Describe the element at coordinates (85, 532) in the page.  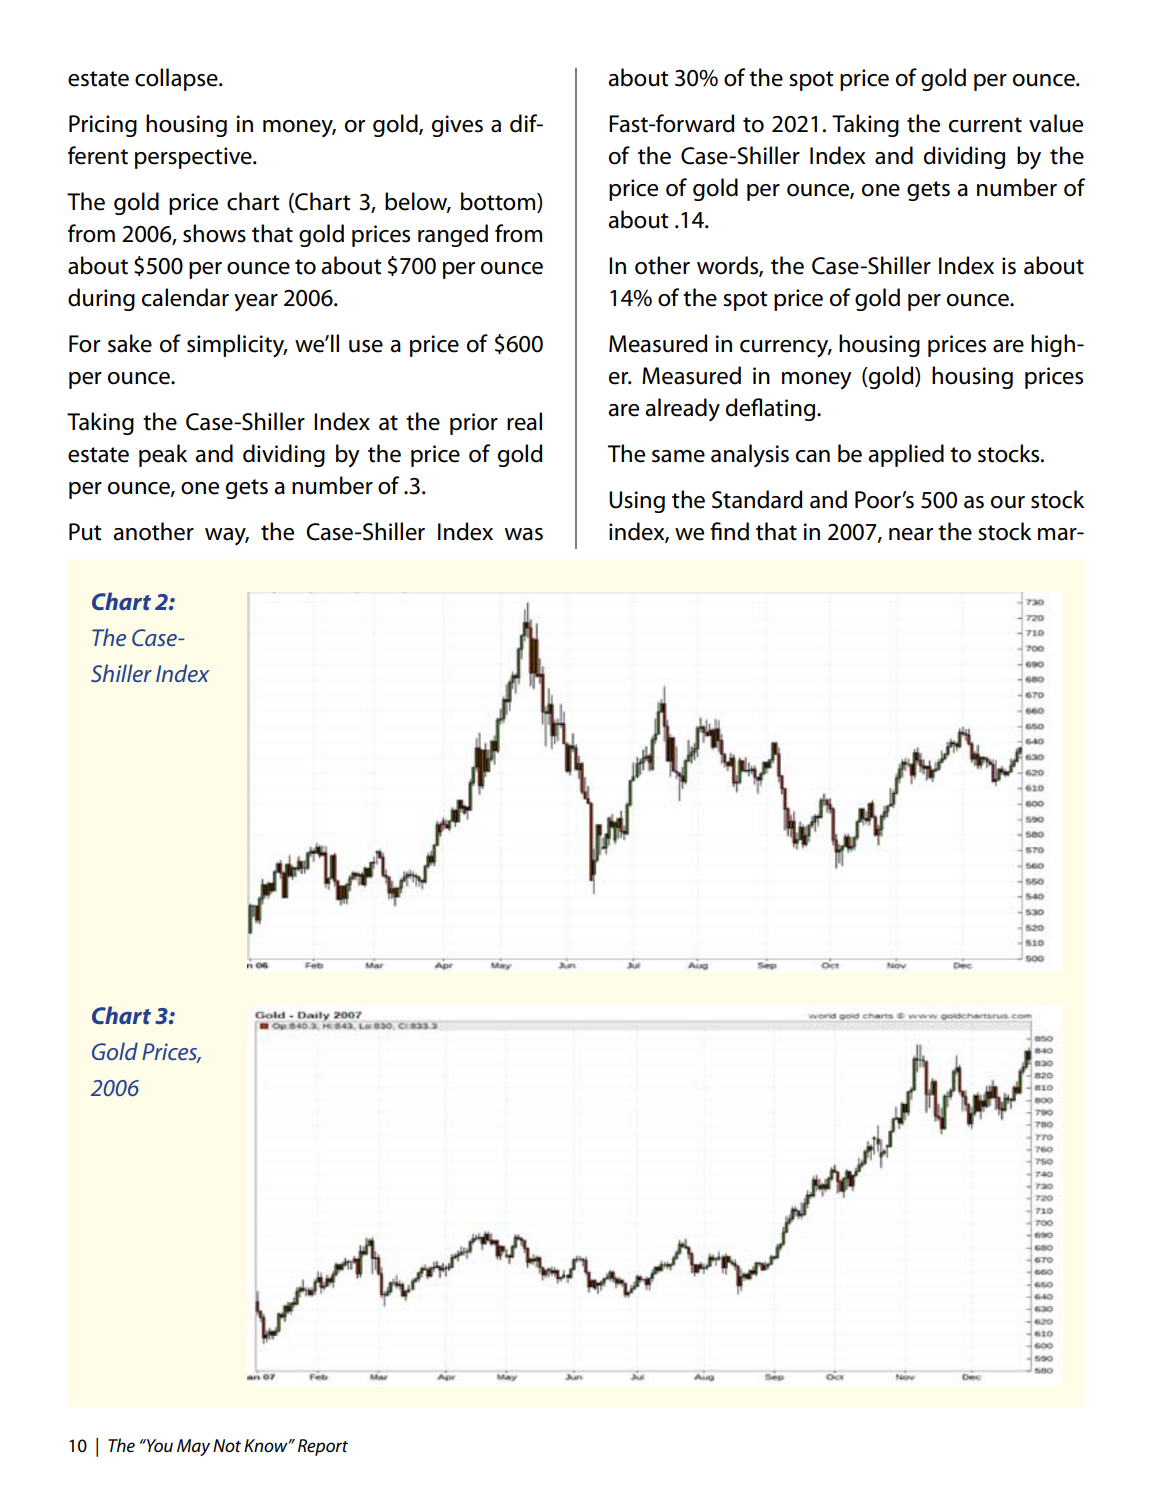
I see `Put` at that location.
